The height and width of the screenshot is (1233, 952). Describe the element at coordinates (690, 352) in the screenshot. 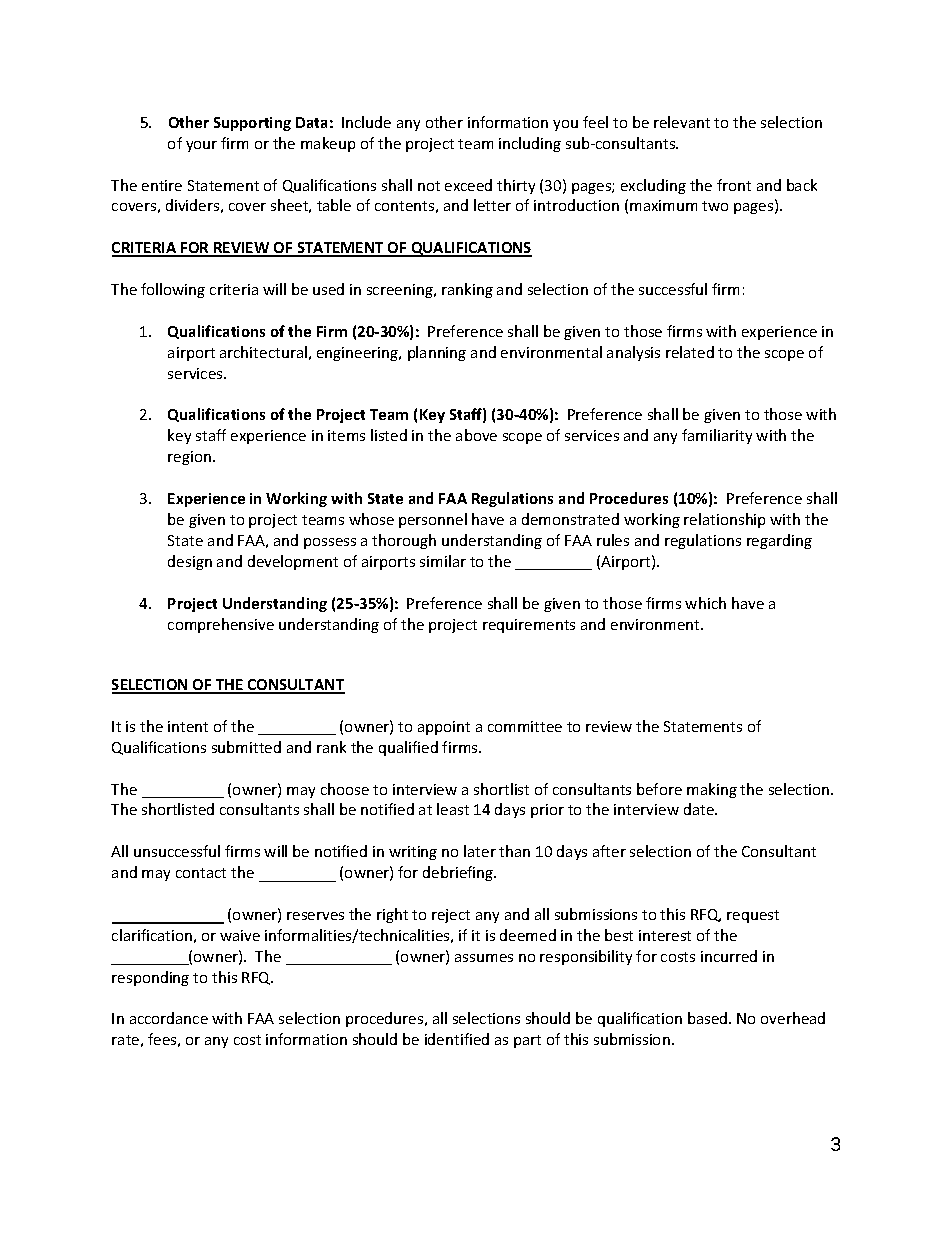

I see `related` at that location.
